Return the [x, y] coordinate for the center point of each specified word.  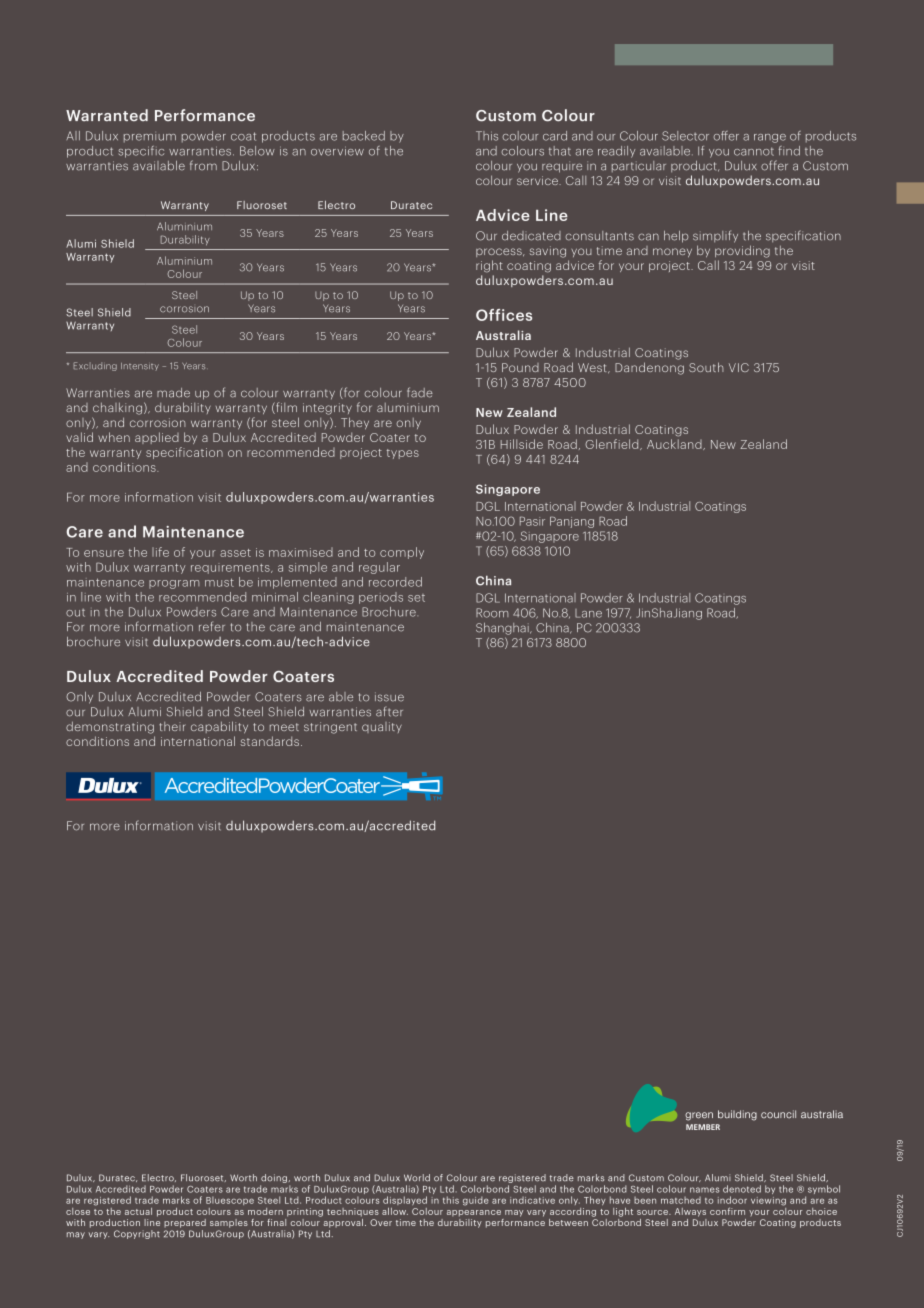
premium [150, 138]
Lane [588, 613]
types [403, 454]
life [160, 552]
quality [382, 727]
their [172, 726]
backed [364, 136]
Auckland [675, 444]
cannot [754, 151]
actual [138, 1211]
